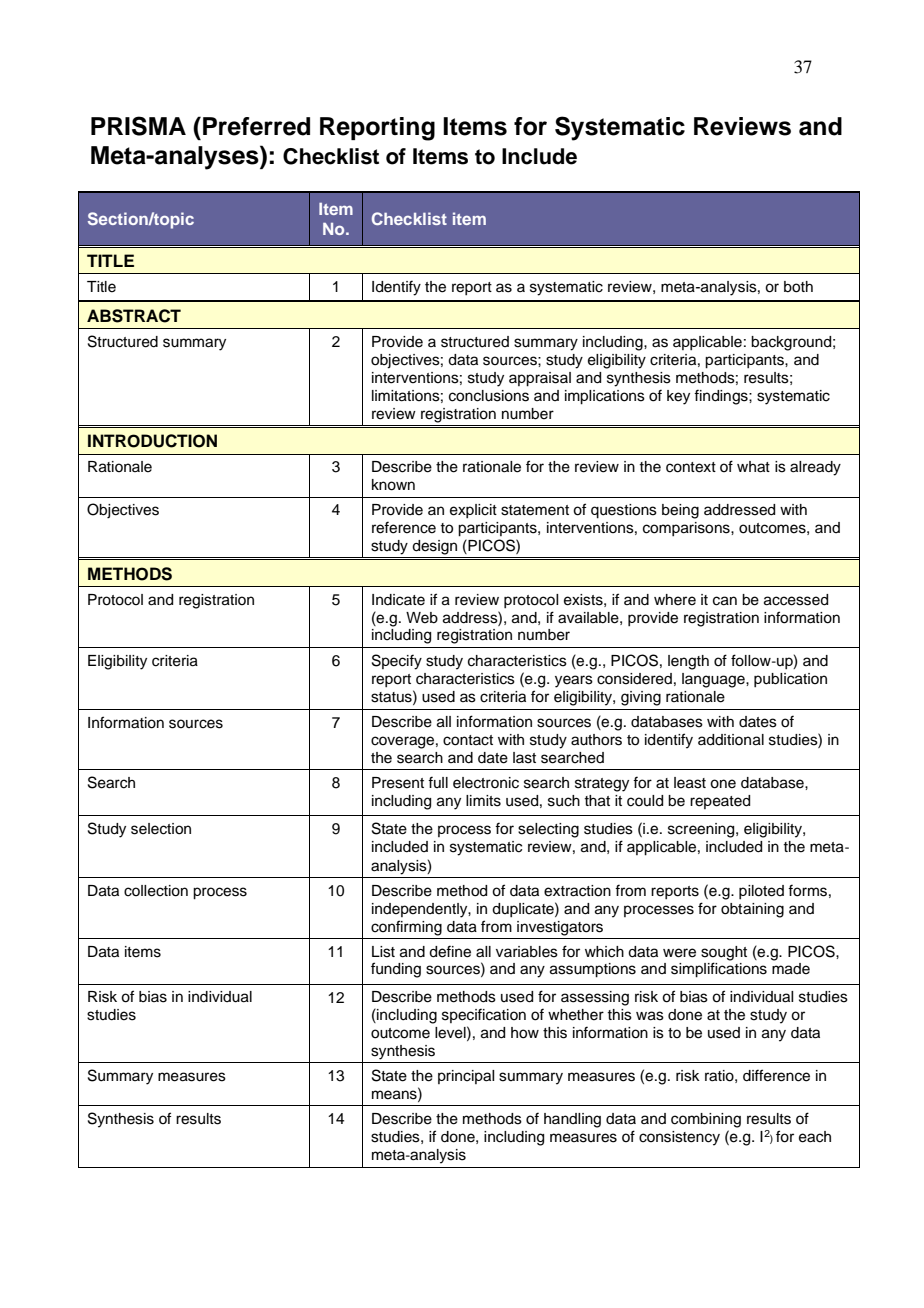  I want to click on both, so click(798, 287).
